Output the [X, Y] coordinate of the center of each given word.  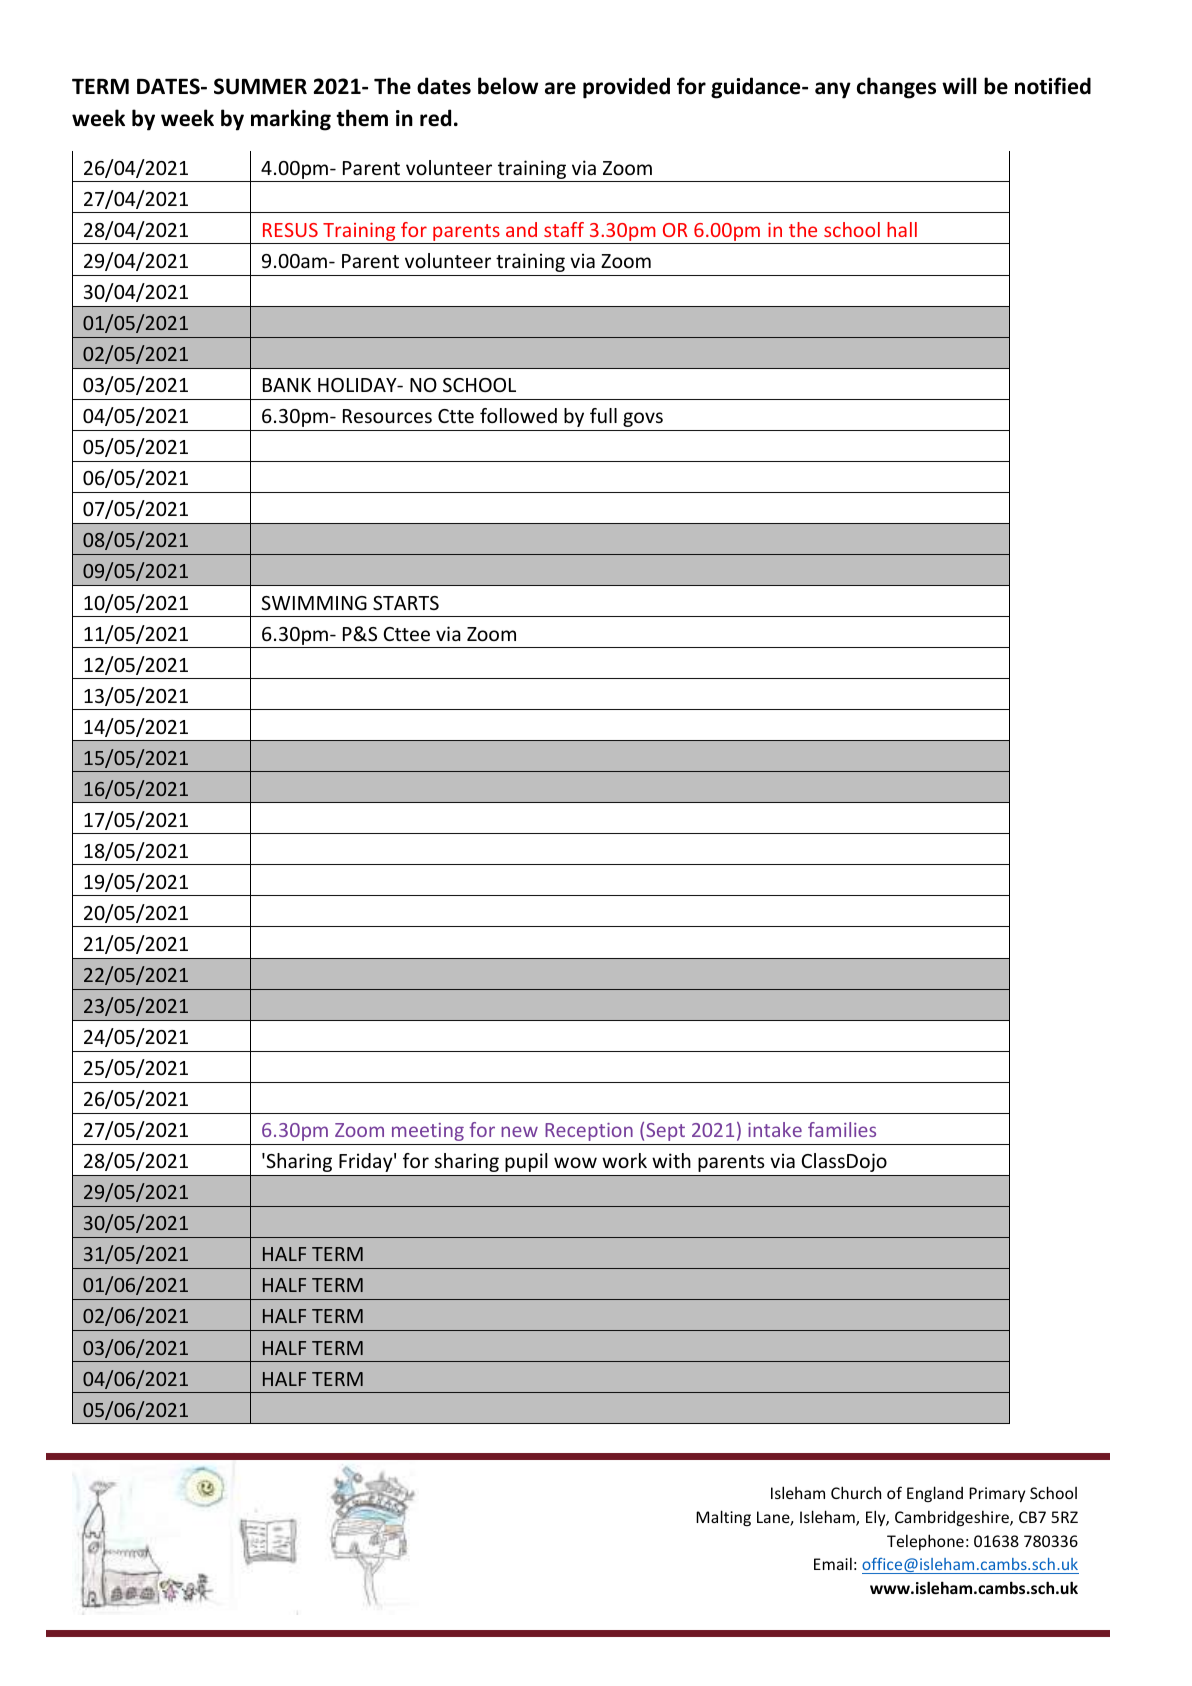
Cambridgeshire [953, 1518]
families [842, 1129]
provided [626, 88]
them [362, 118]
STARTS [406, 603]
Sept [665, 1132]
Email [833, 1563]
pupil [526, 1162]
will [959, 85]
